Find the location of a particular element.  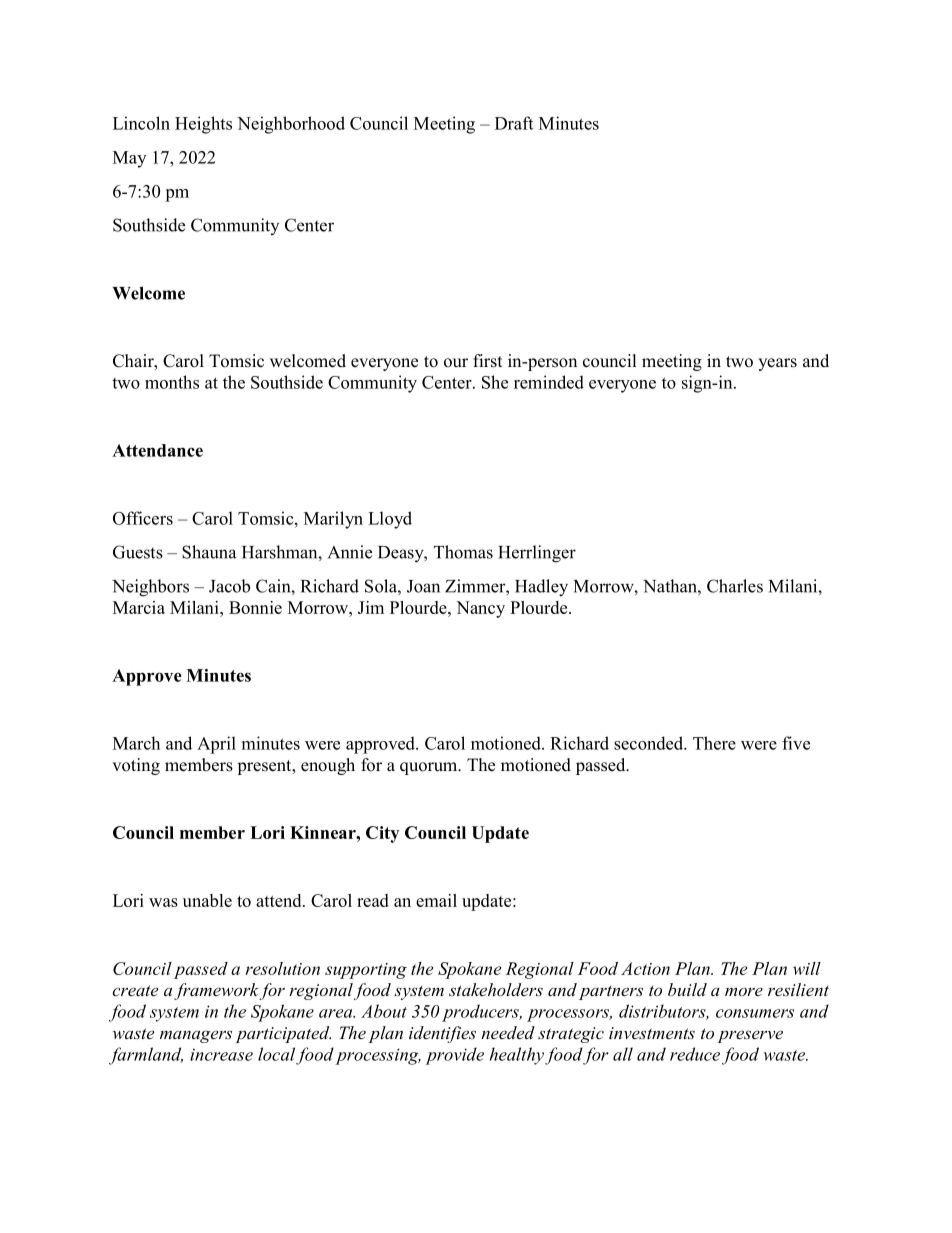

reminded is located at coordinates (549, 382).
